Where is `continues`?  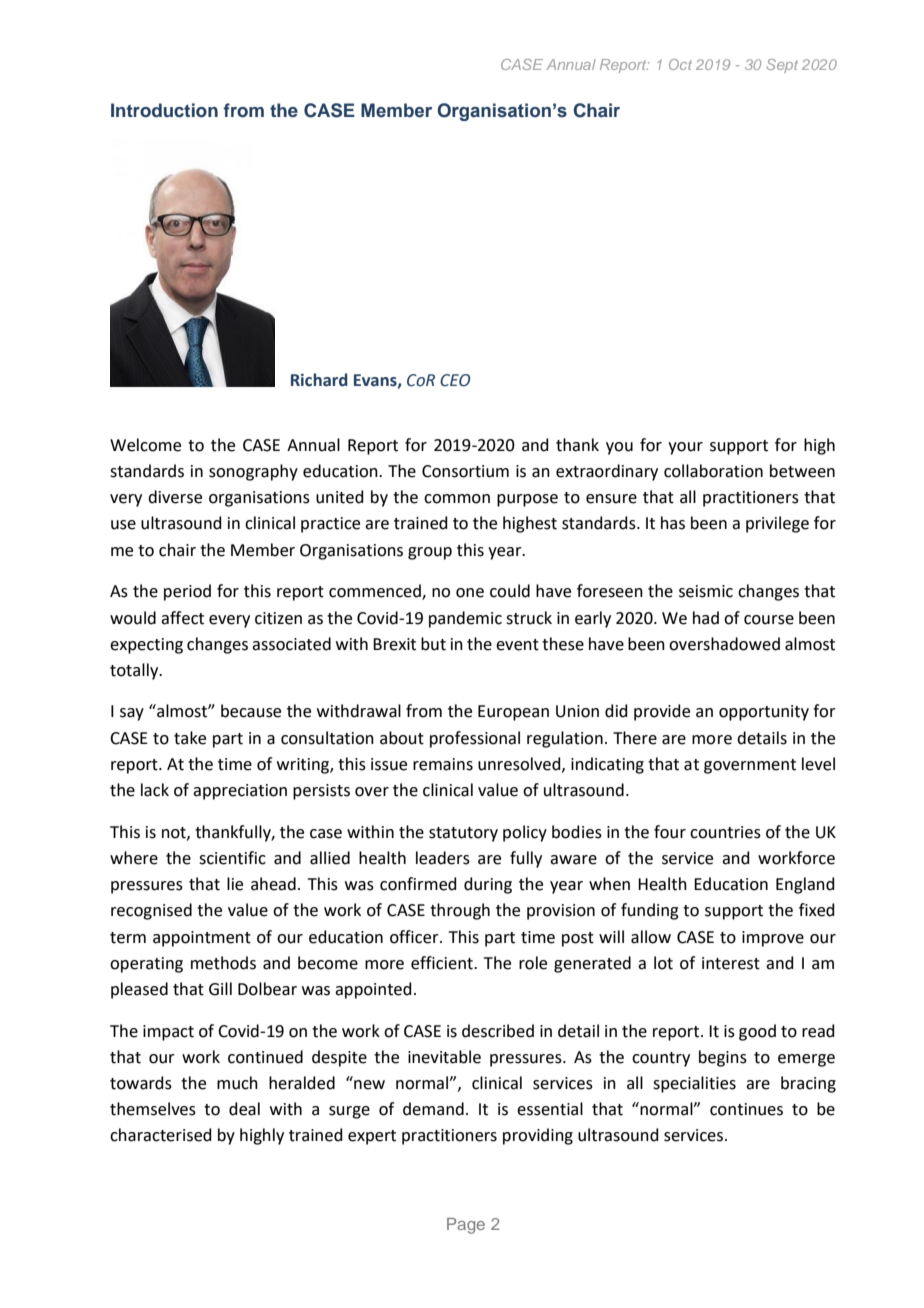
continues is located at coordinates (746, 1109).
